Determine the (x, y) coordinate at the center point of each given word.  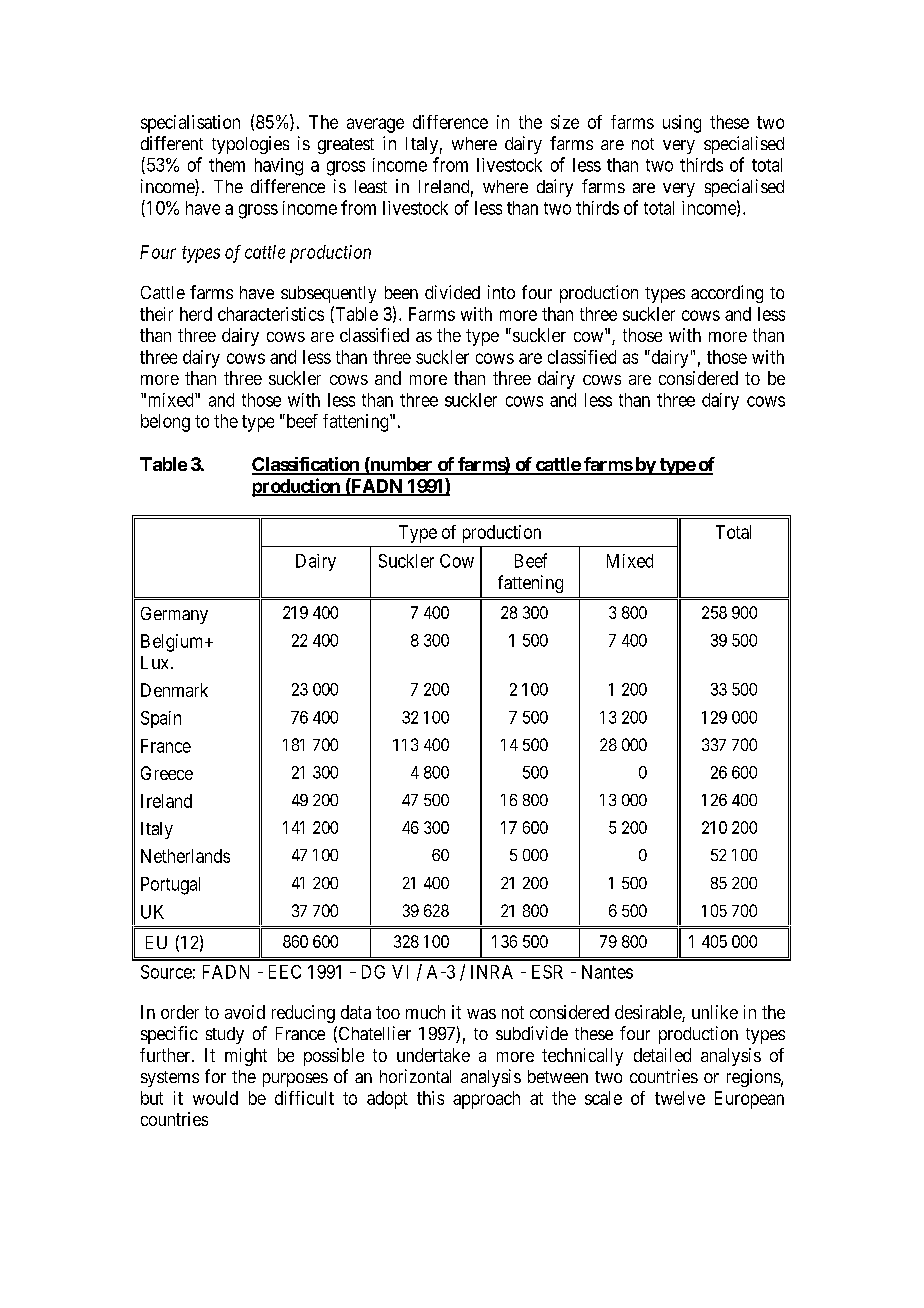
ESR (547, 972)
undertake (433, 1055)
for (215, 1076)
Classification (306, 465)
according (727, 294)
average (375, 125)
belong (165, 423)
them (227, 165)
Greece (167, 773)
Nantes (607, 972)
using (682, 124)
